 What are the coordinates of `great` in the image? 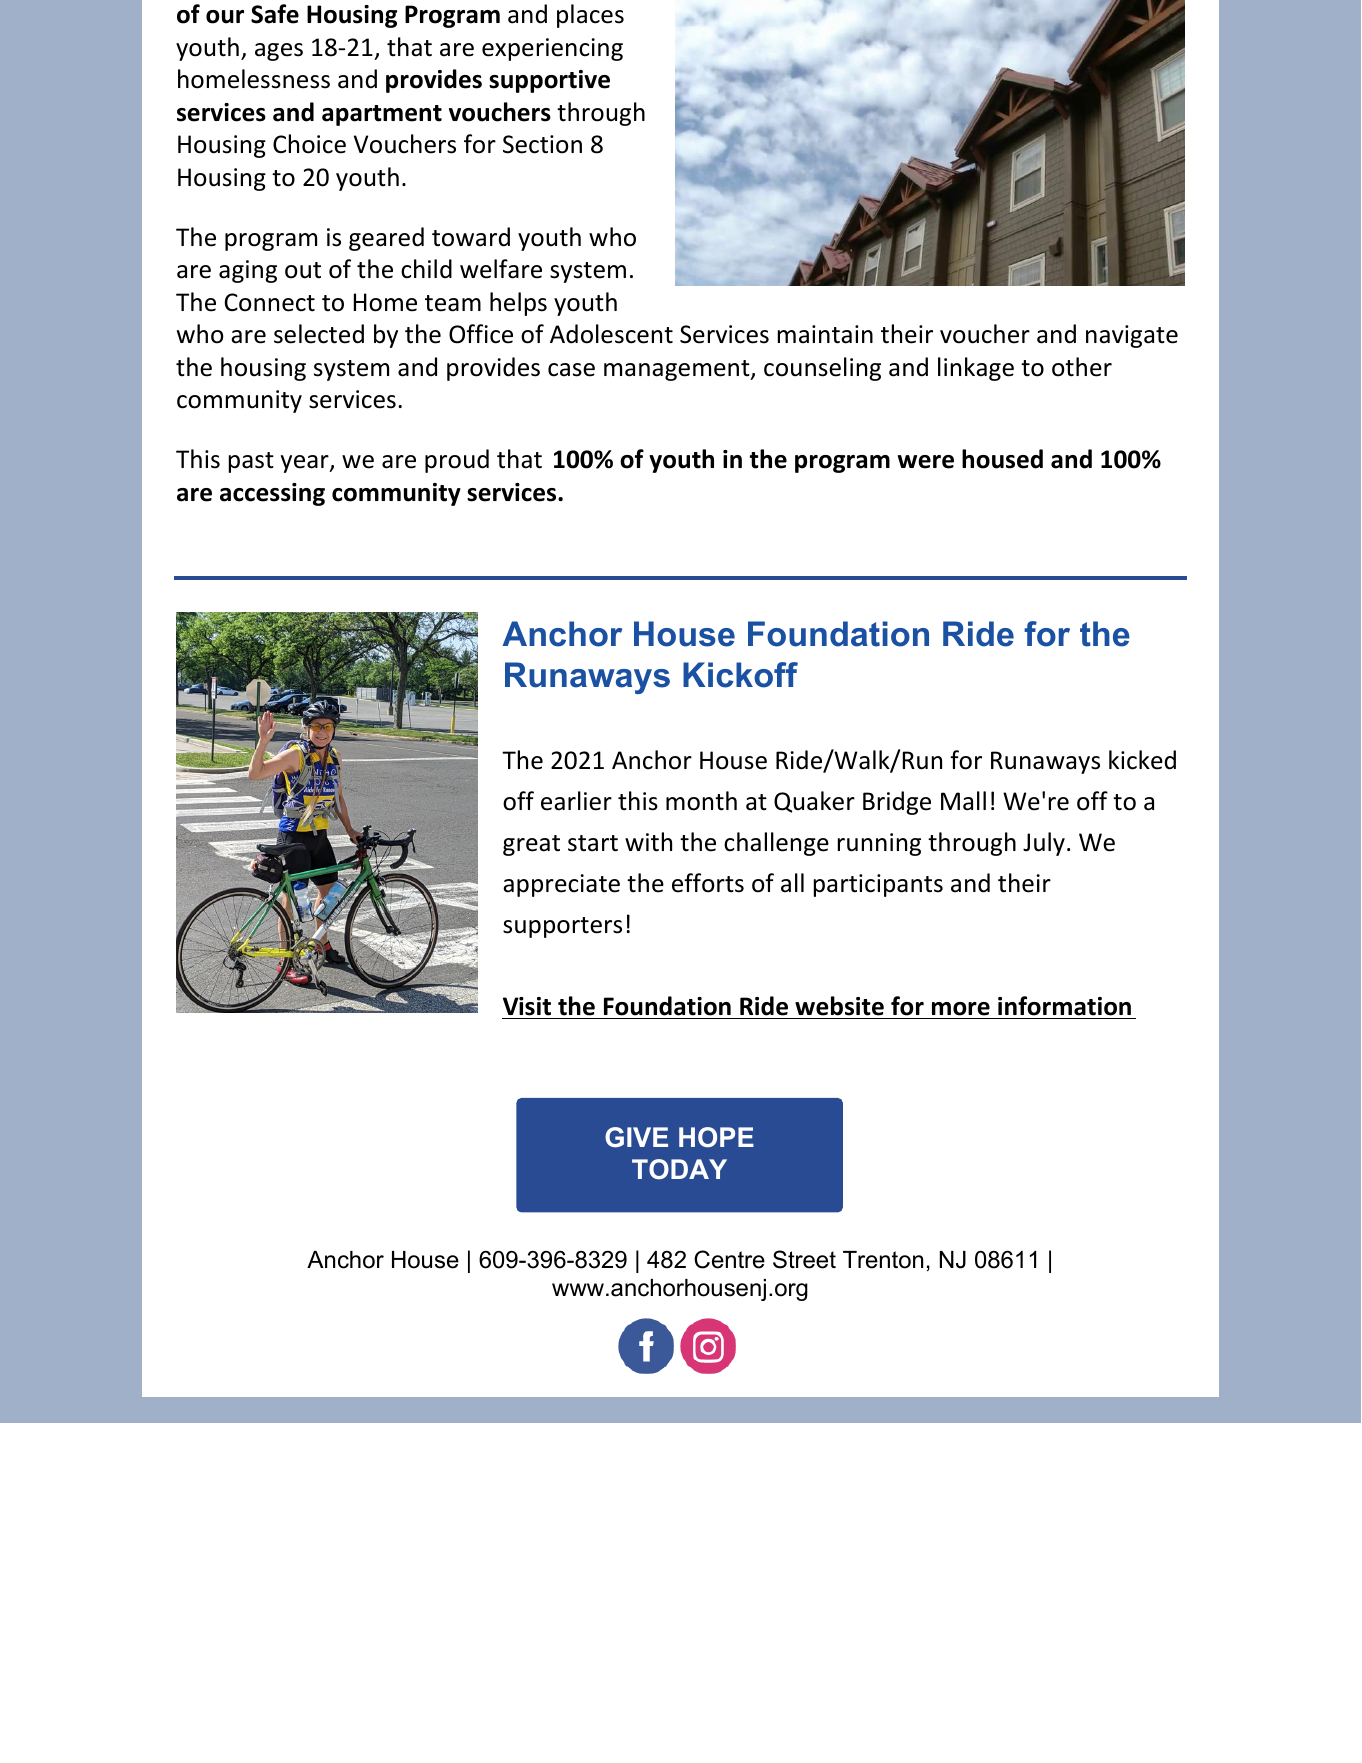 It's located at (531, 845).
